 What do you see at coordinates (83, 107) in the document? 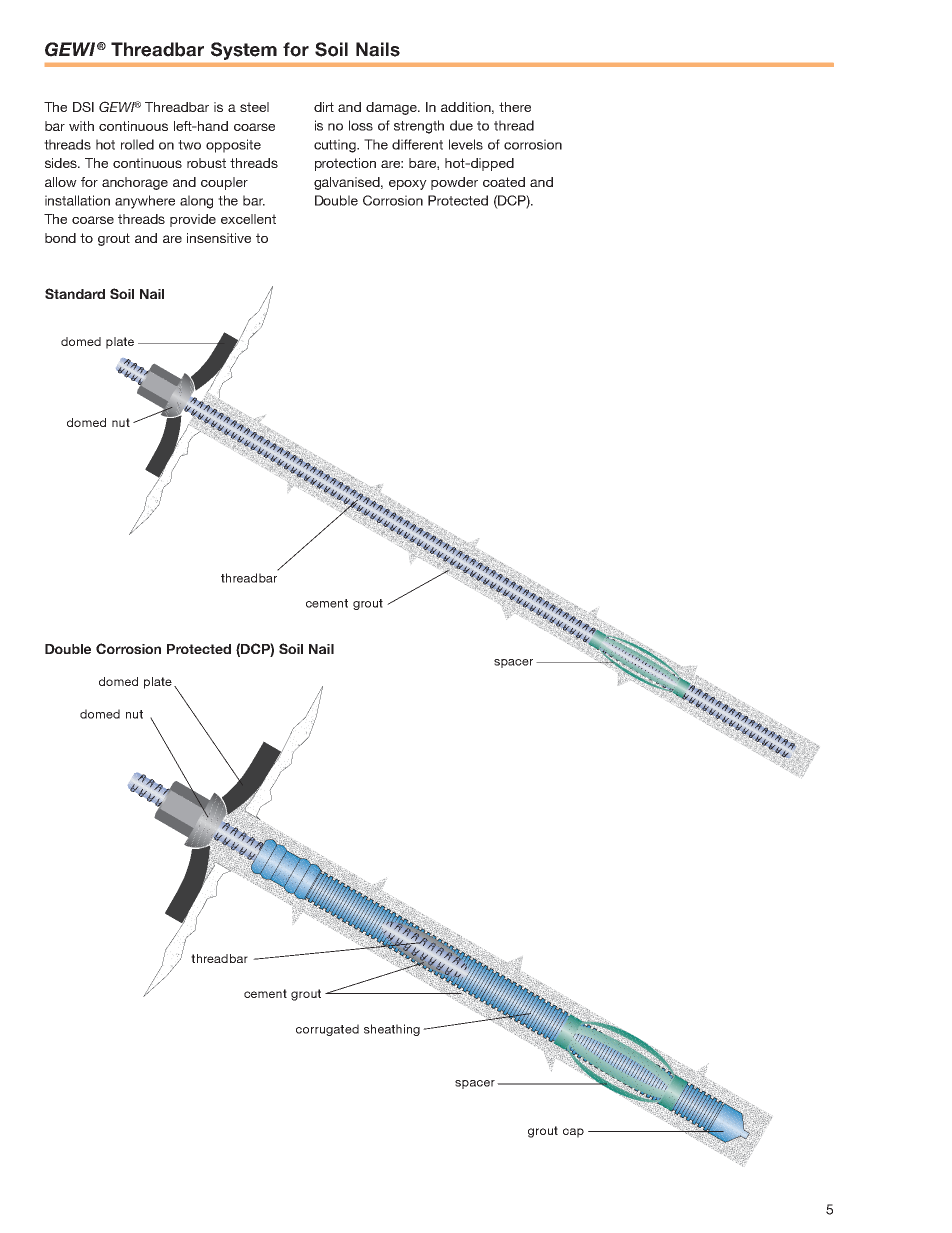
I see `DSI` at bounding box center [83, 107].
